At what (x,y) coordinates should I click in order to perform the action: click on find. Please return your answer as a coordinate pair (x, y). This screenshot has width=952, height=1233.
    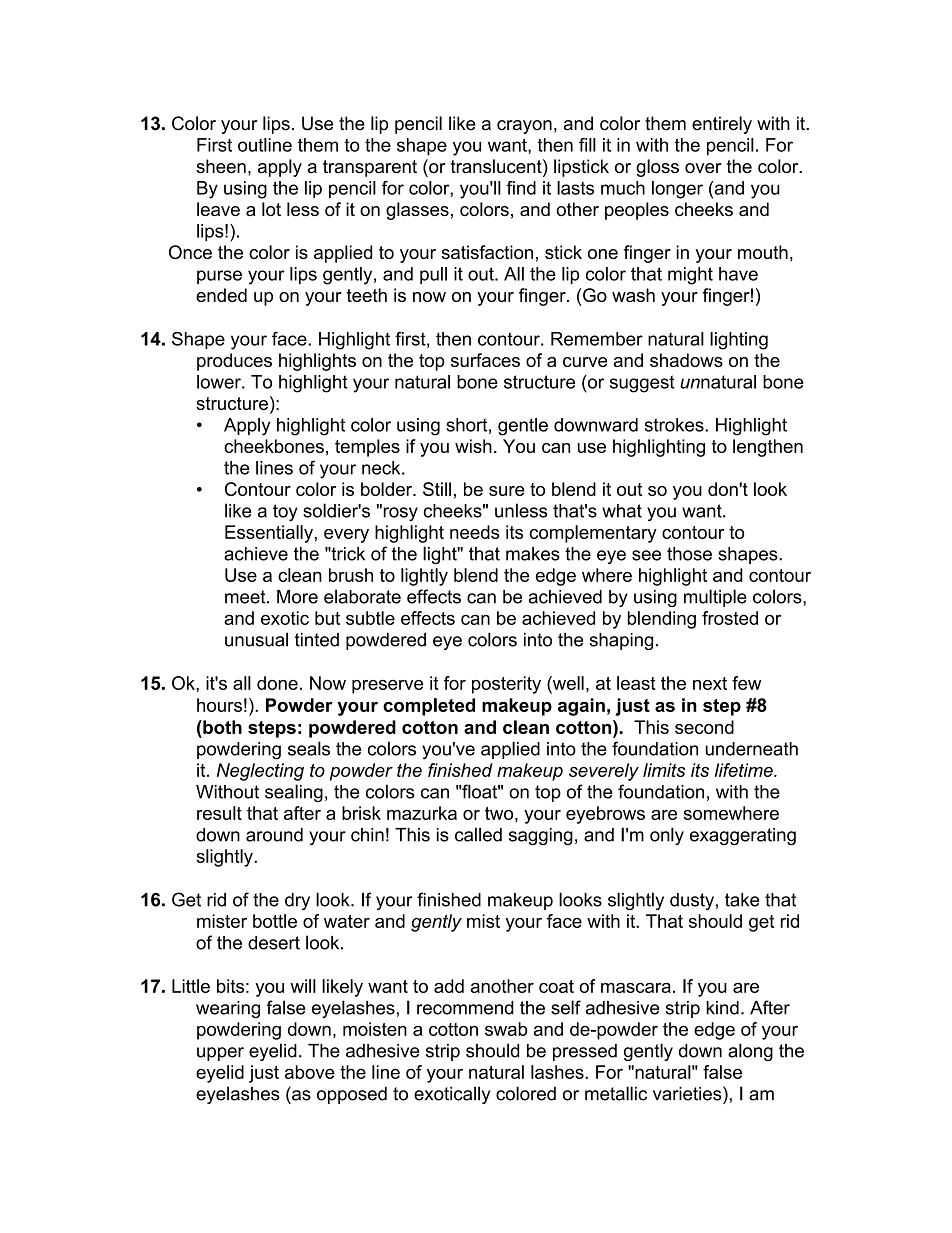
    Looking at the image, I should click on (521, 188).
